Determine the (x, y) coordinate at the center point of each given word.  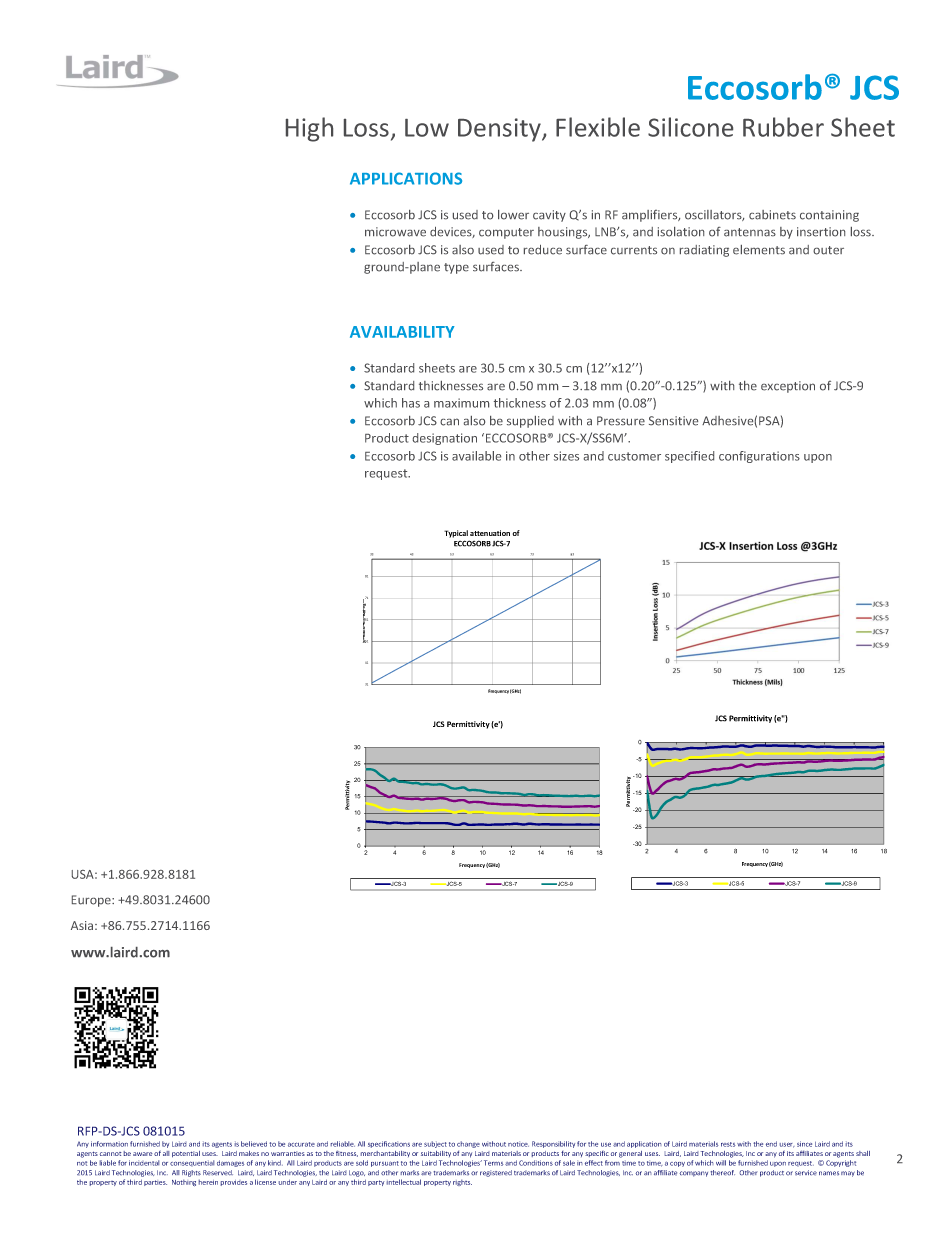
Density (500, 130)
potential (186, 1154)
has (411, 403)
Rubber (783, 127)
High (309, 129)
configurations (759, 457)
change (468, 1146)
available (476, 456)
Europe (92, 901)
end (771, 1144)
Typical (456, 534)
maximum (461, 403)
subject (435, 1144)
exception (788, 387)
